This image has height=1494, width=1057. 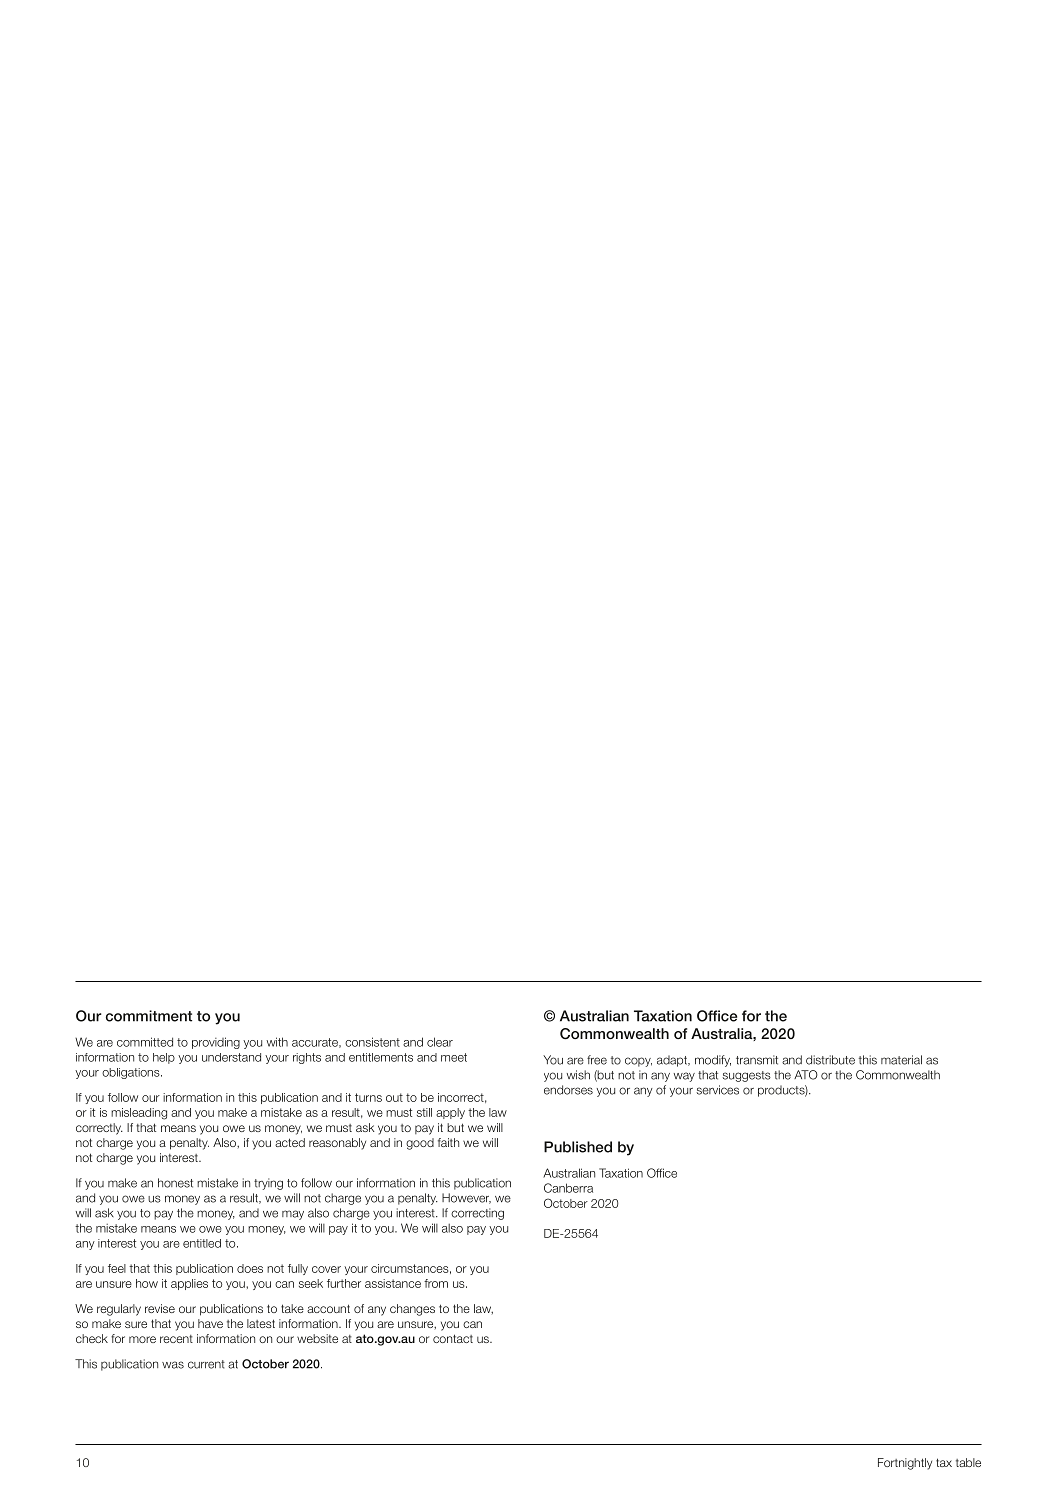 What do you see at coordinates (905, 1464) in the image?
I see `Fortnightly` at bounding box center [905, 1464].
